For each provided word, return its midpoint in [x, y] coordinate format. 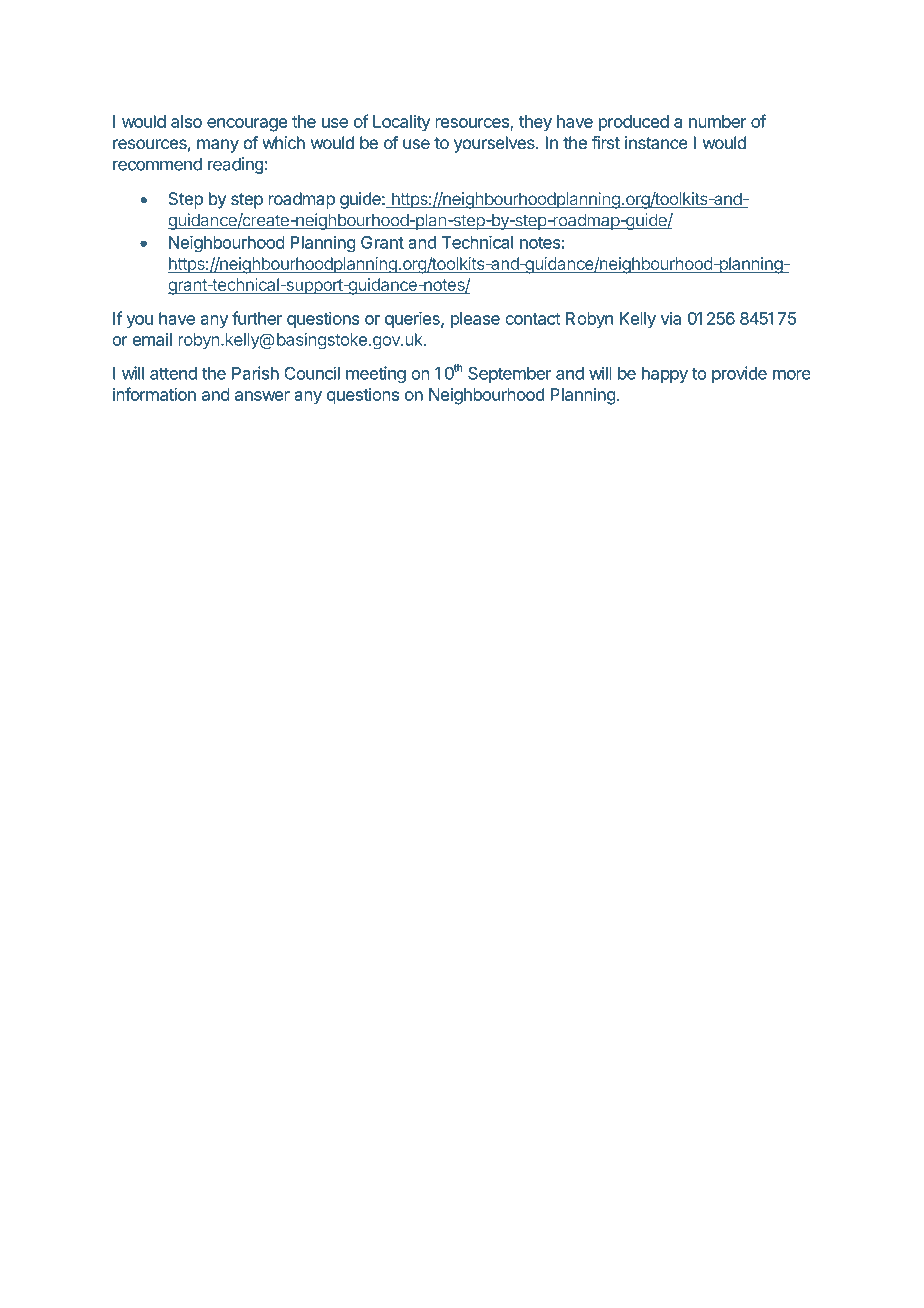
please [475, 320]
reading [235, 165]
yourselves [495, 144]
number [718, 121]
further [257, 318]
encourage [247, 125]
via [671, 318]
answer [262, 396]
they [535, 123]
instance [656, 143]
